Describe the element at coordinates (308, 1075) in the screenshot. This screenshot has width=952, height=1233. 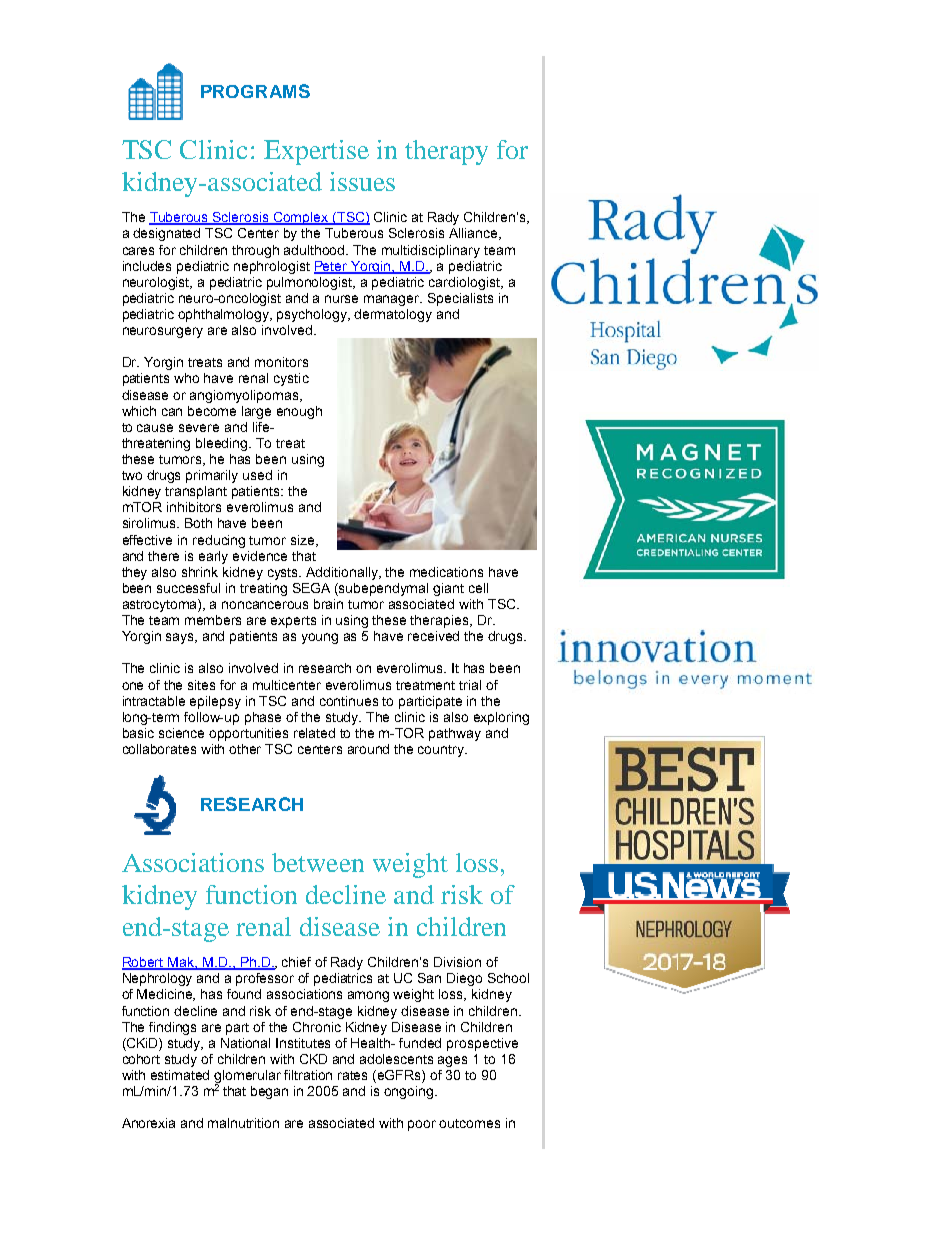
I see `filtration` at that location.
